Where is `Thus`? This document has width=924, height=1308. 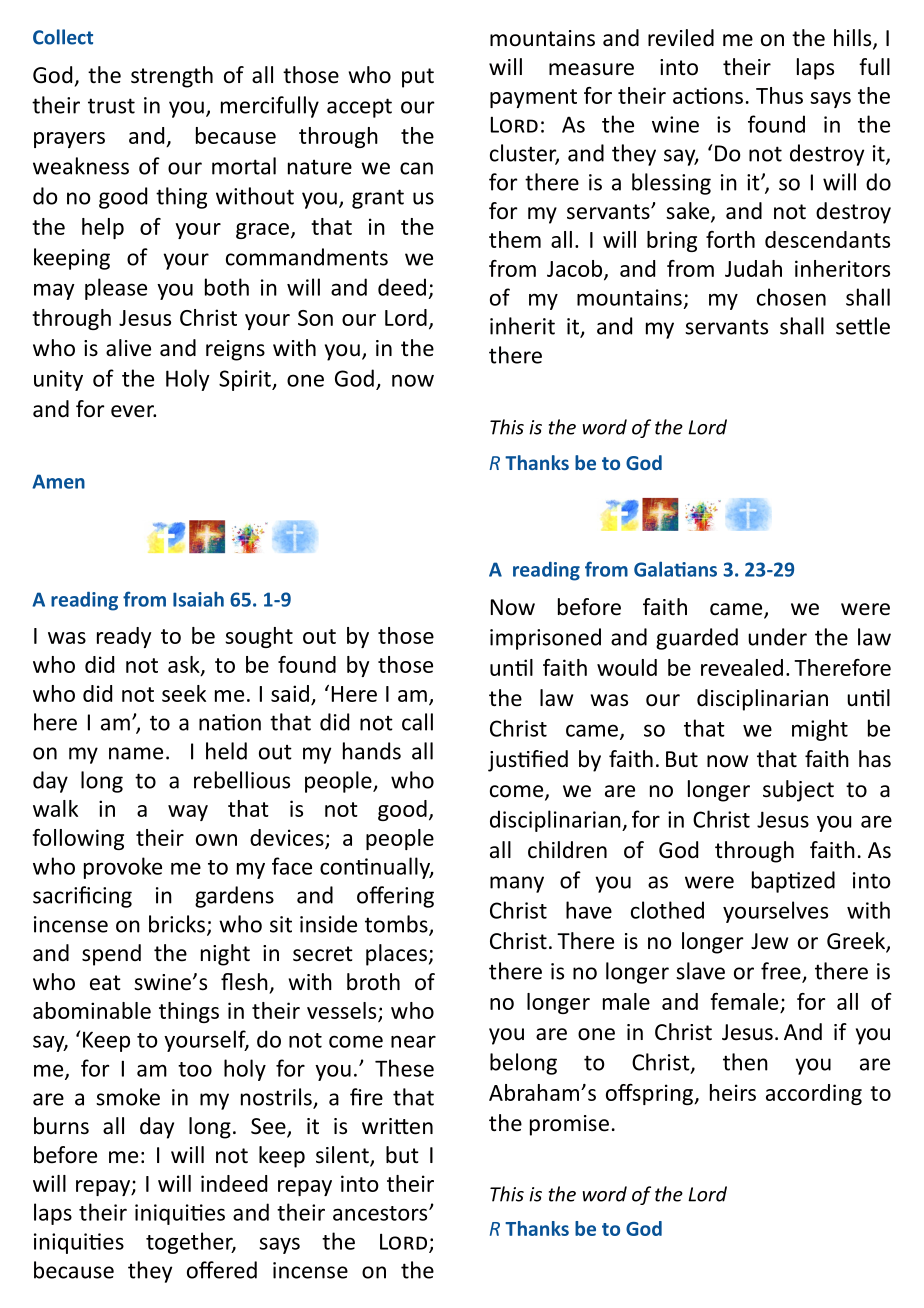 Thus is located at coordinates (779, 95).
